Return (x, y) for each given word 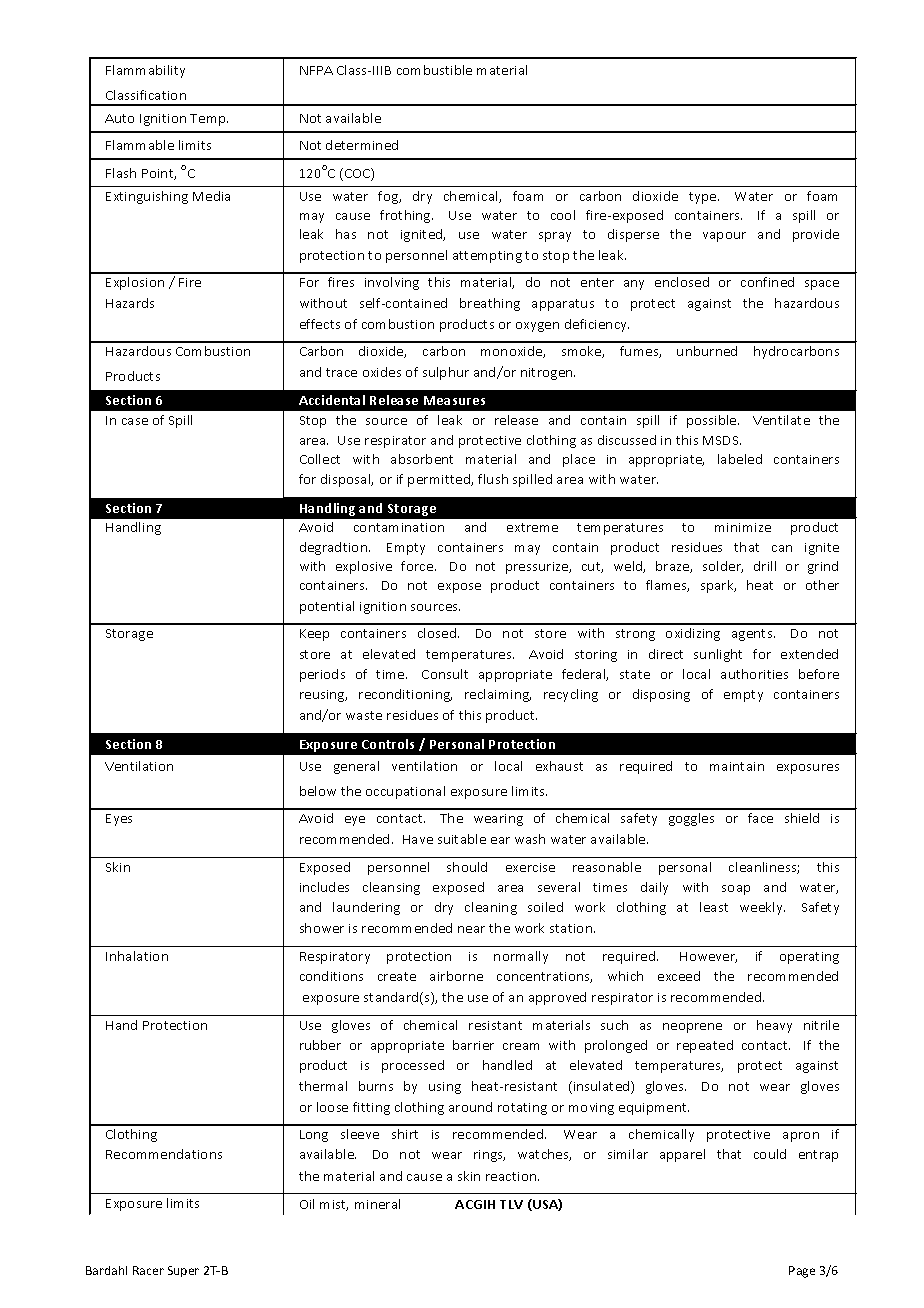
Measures (454, 400)
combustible (434, 70)
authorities (754, 674)
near (471, 929)
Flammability (145, 71)
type (704, 198)
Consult (445, 674)
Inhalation (137, 956)
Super (183, 1271)
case (135, 421)
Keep (314, 635)
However (708, 957)
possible (713, 421)
